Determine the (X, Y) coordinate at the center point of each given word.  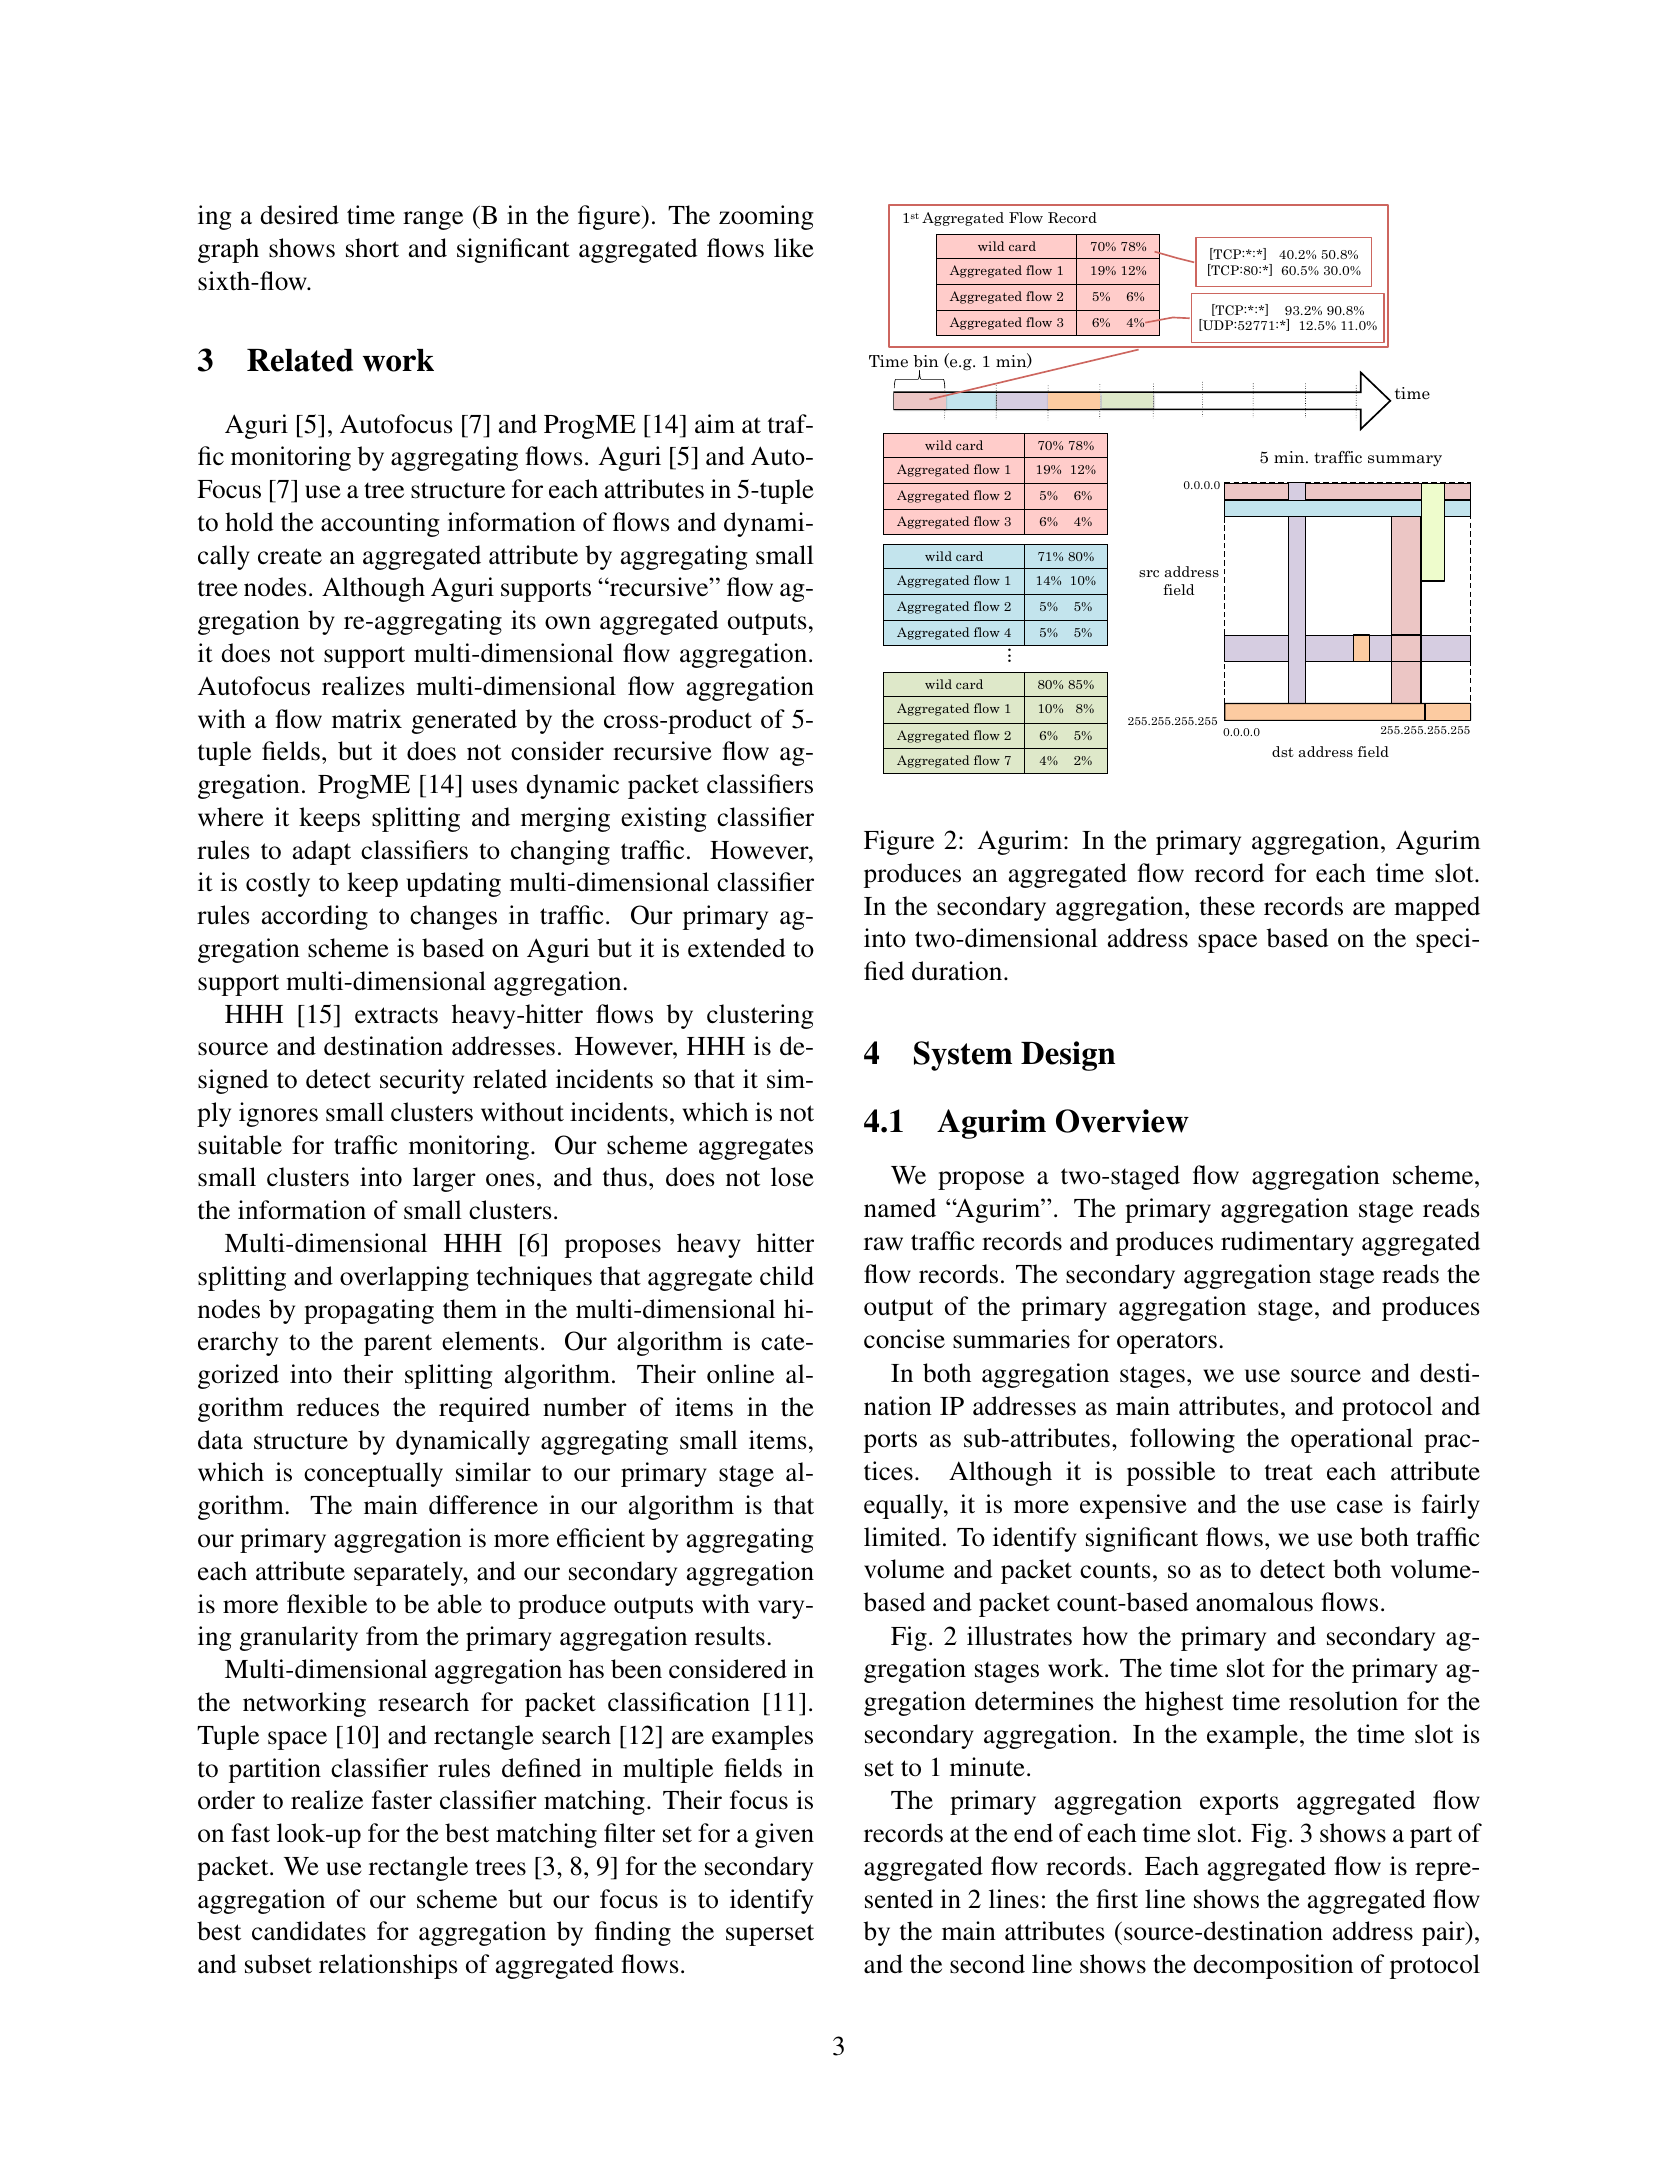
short (372, 248)
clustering (760, 1016)
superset (770, 1935)
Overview (1122, 1121)
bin (926, 361)
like (794, 248)
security (422, 1081)
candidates (309, 1931)
